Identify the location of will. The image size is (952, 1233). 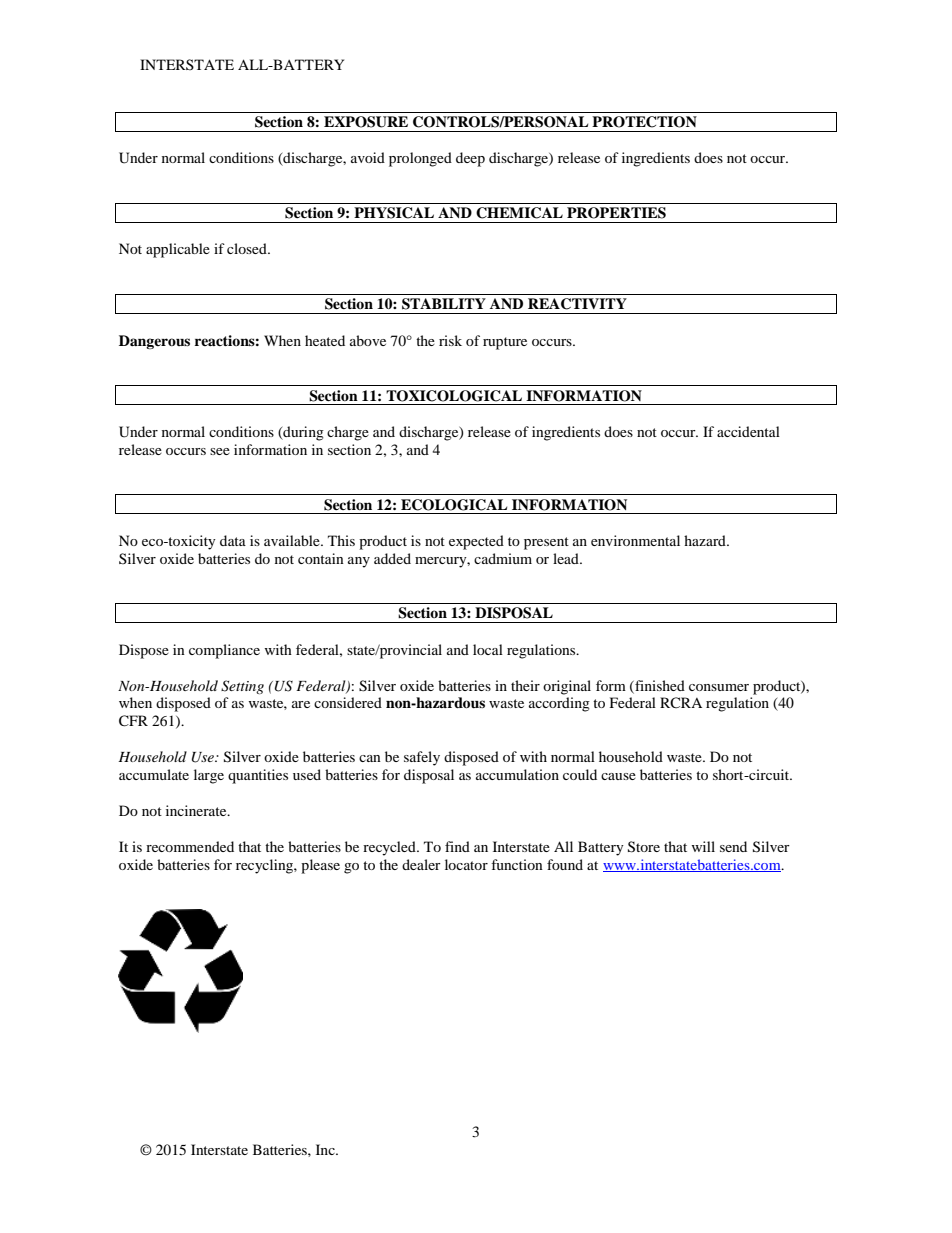
(703, 846).
